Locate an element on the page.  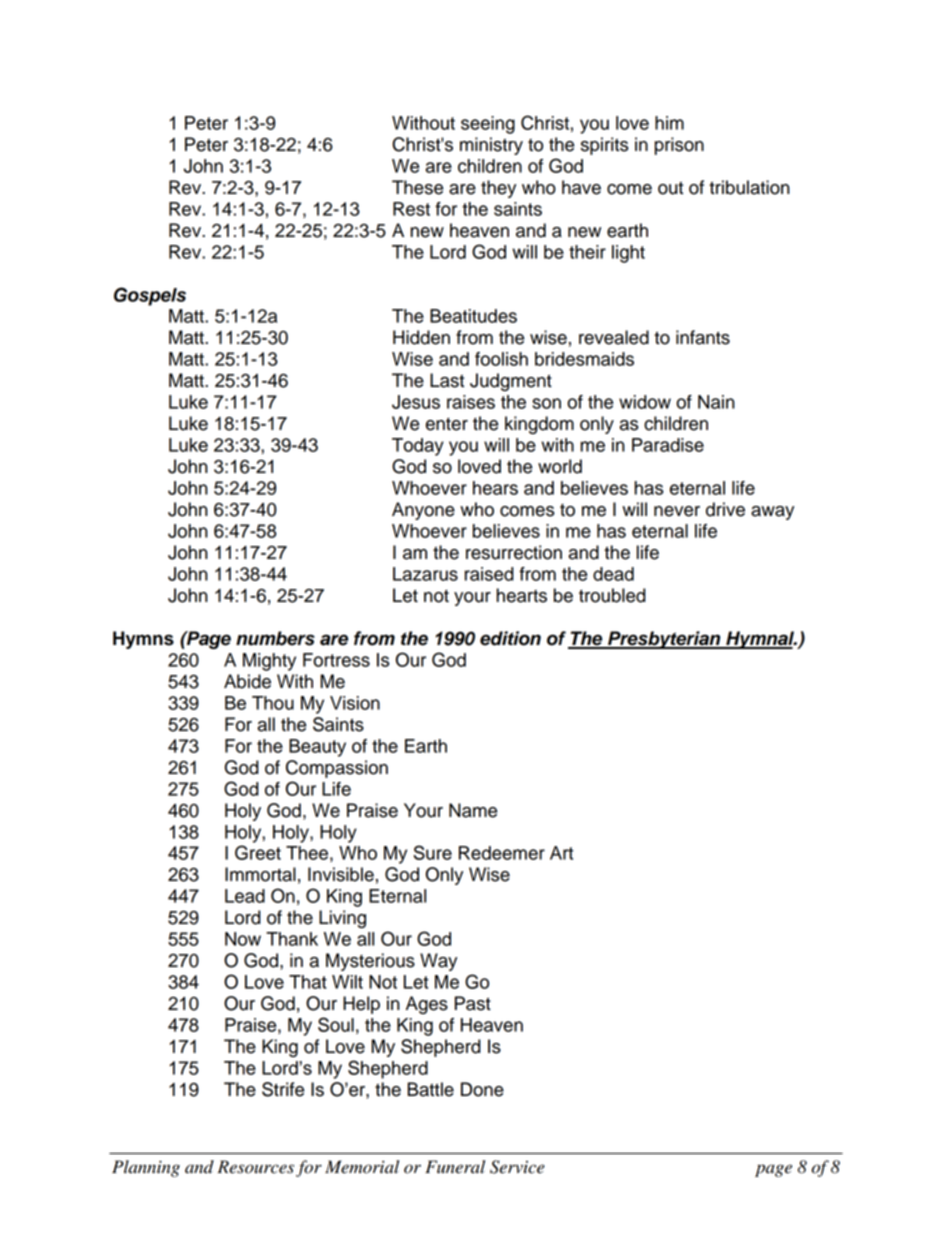
Gospels is located at coordinates (150, 296).
